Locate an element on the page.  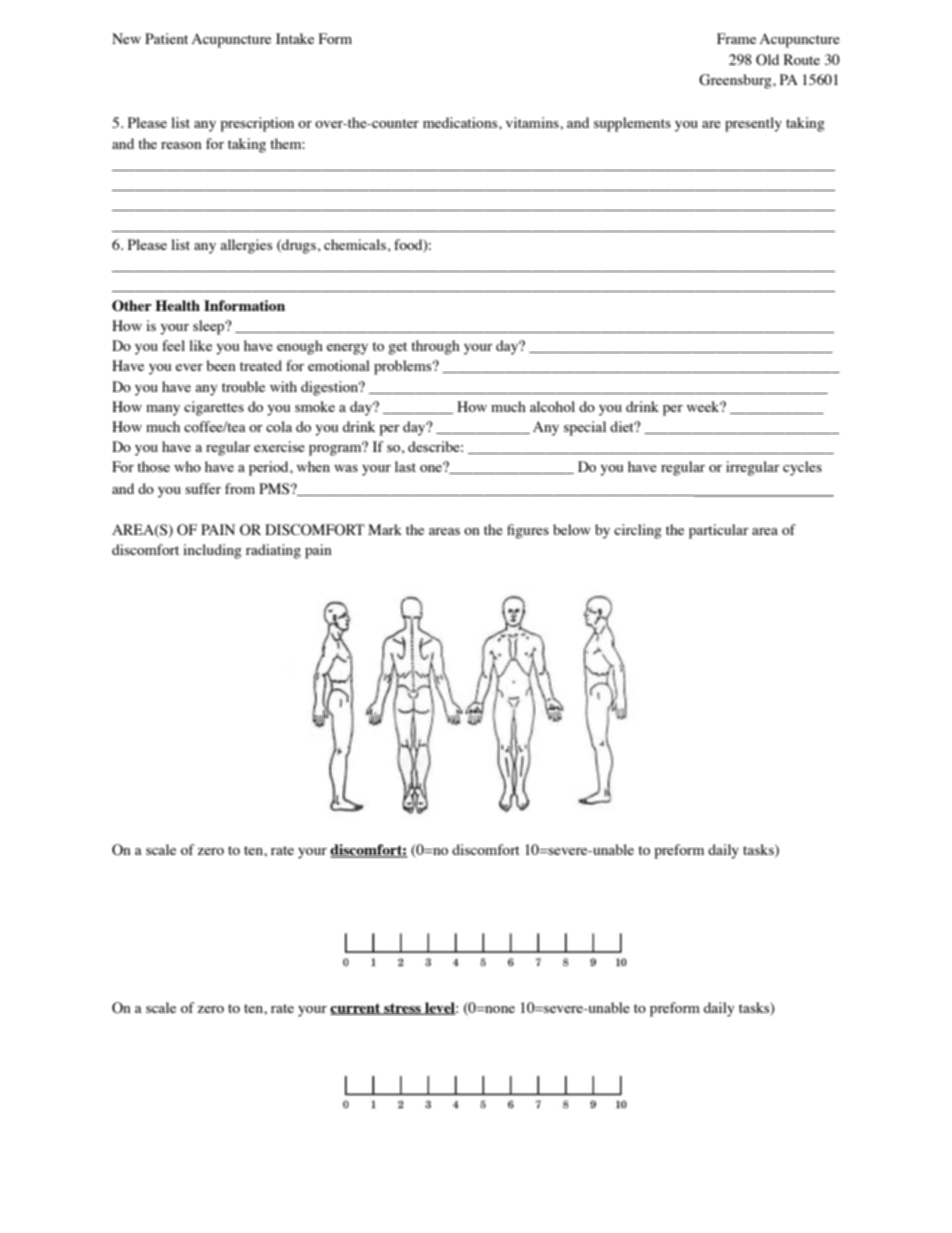
cycles is located at coordinates (802, 468).
